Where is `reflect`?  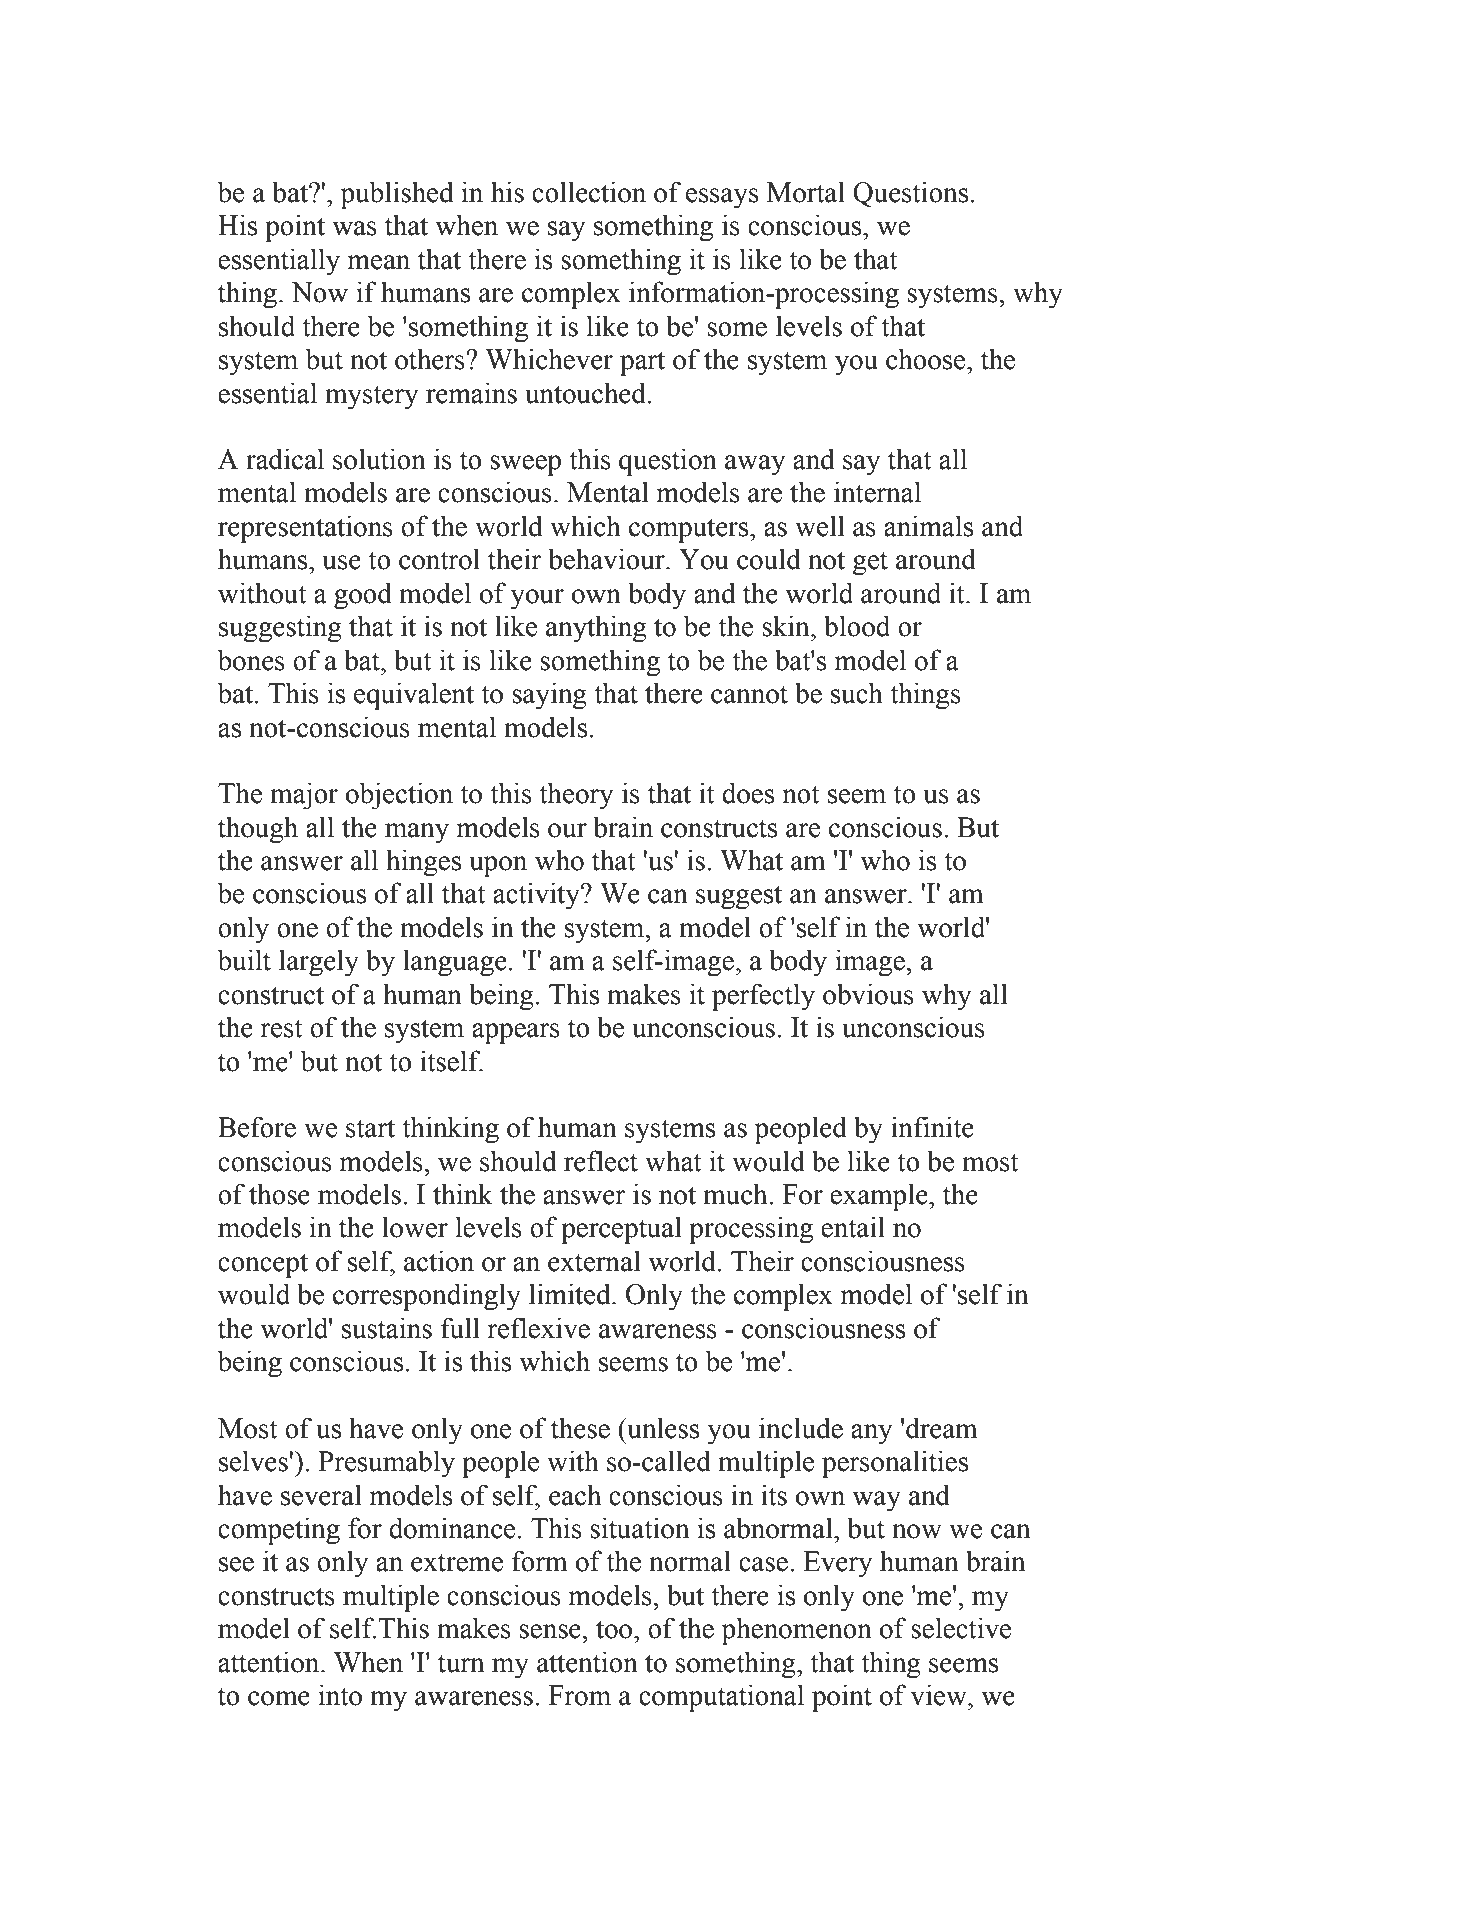 reflect is located at coordinates (601, 1161).
